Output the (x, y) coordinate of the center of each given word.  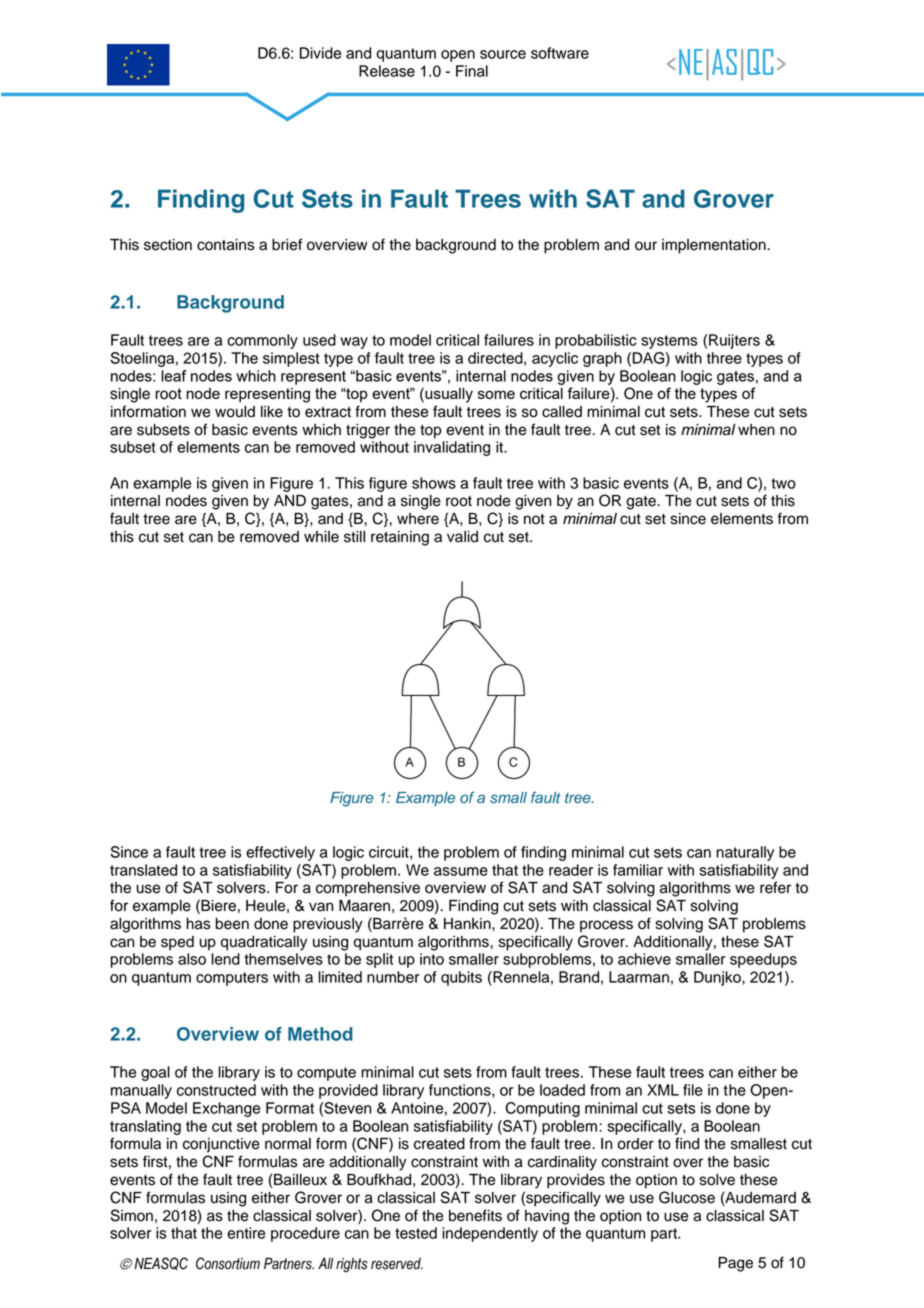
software (560, 53)
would (235, 412)
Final (472, 71)
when (756, 430)
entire (246, 1233)
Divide (320, 53)
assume (461, 871)
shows (434, 483)
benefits (475, 1215)
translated (143, 870)
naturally (745, 853)
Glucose (687, 1197)
